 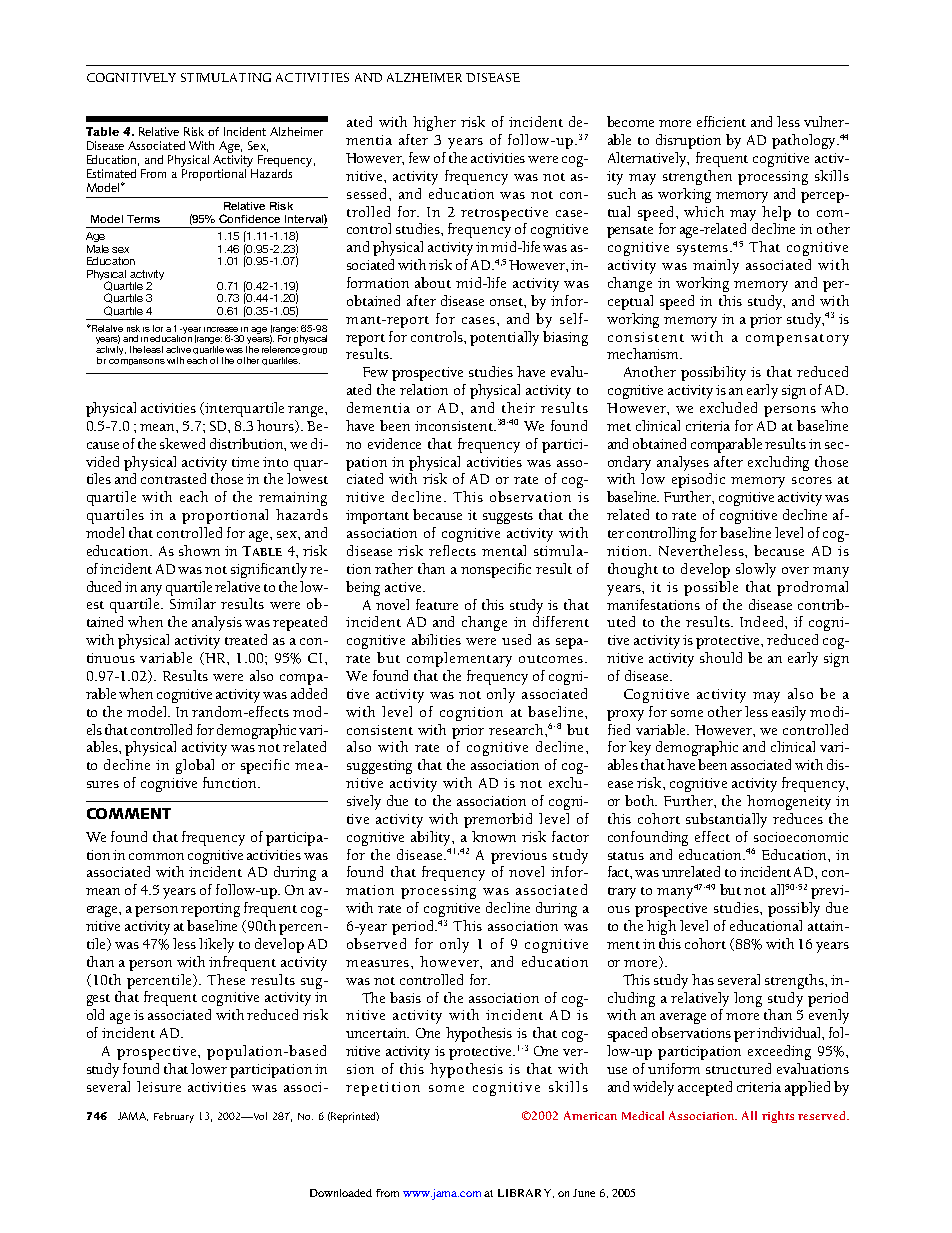 I want to click on analysis, so click(x=217, y=623).
